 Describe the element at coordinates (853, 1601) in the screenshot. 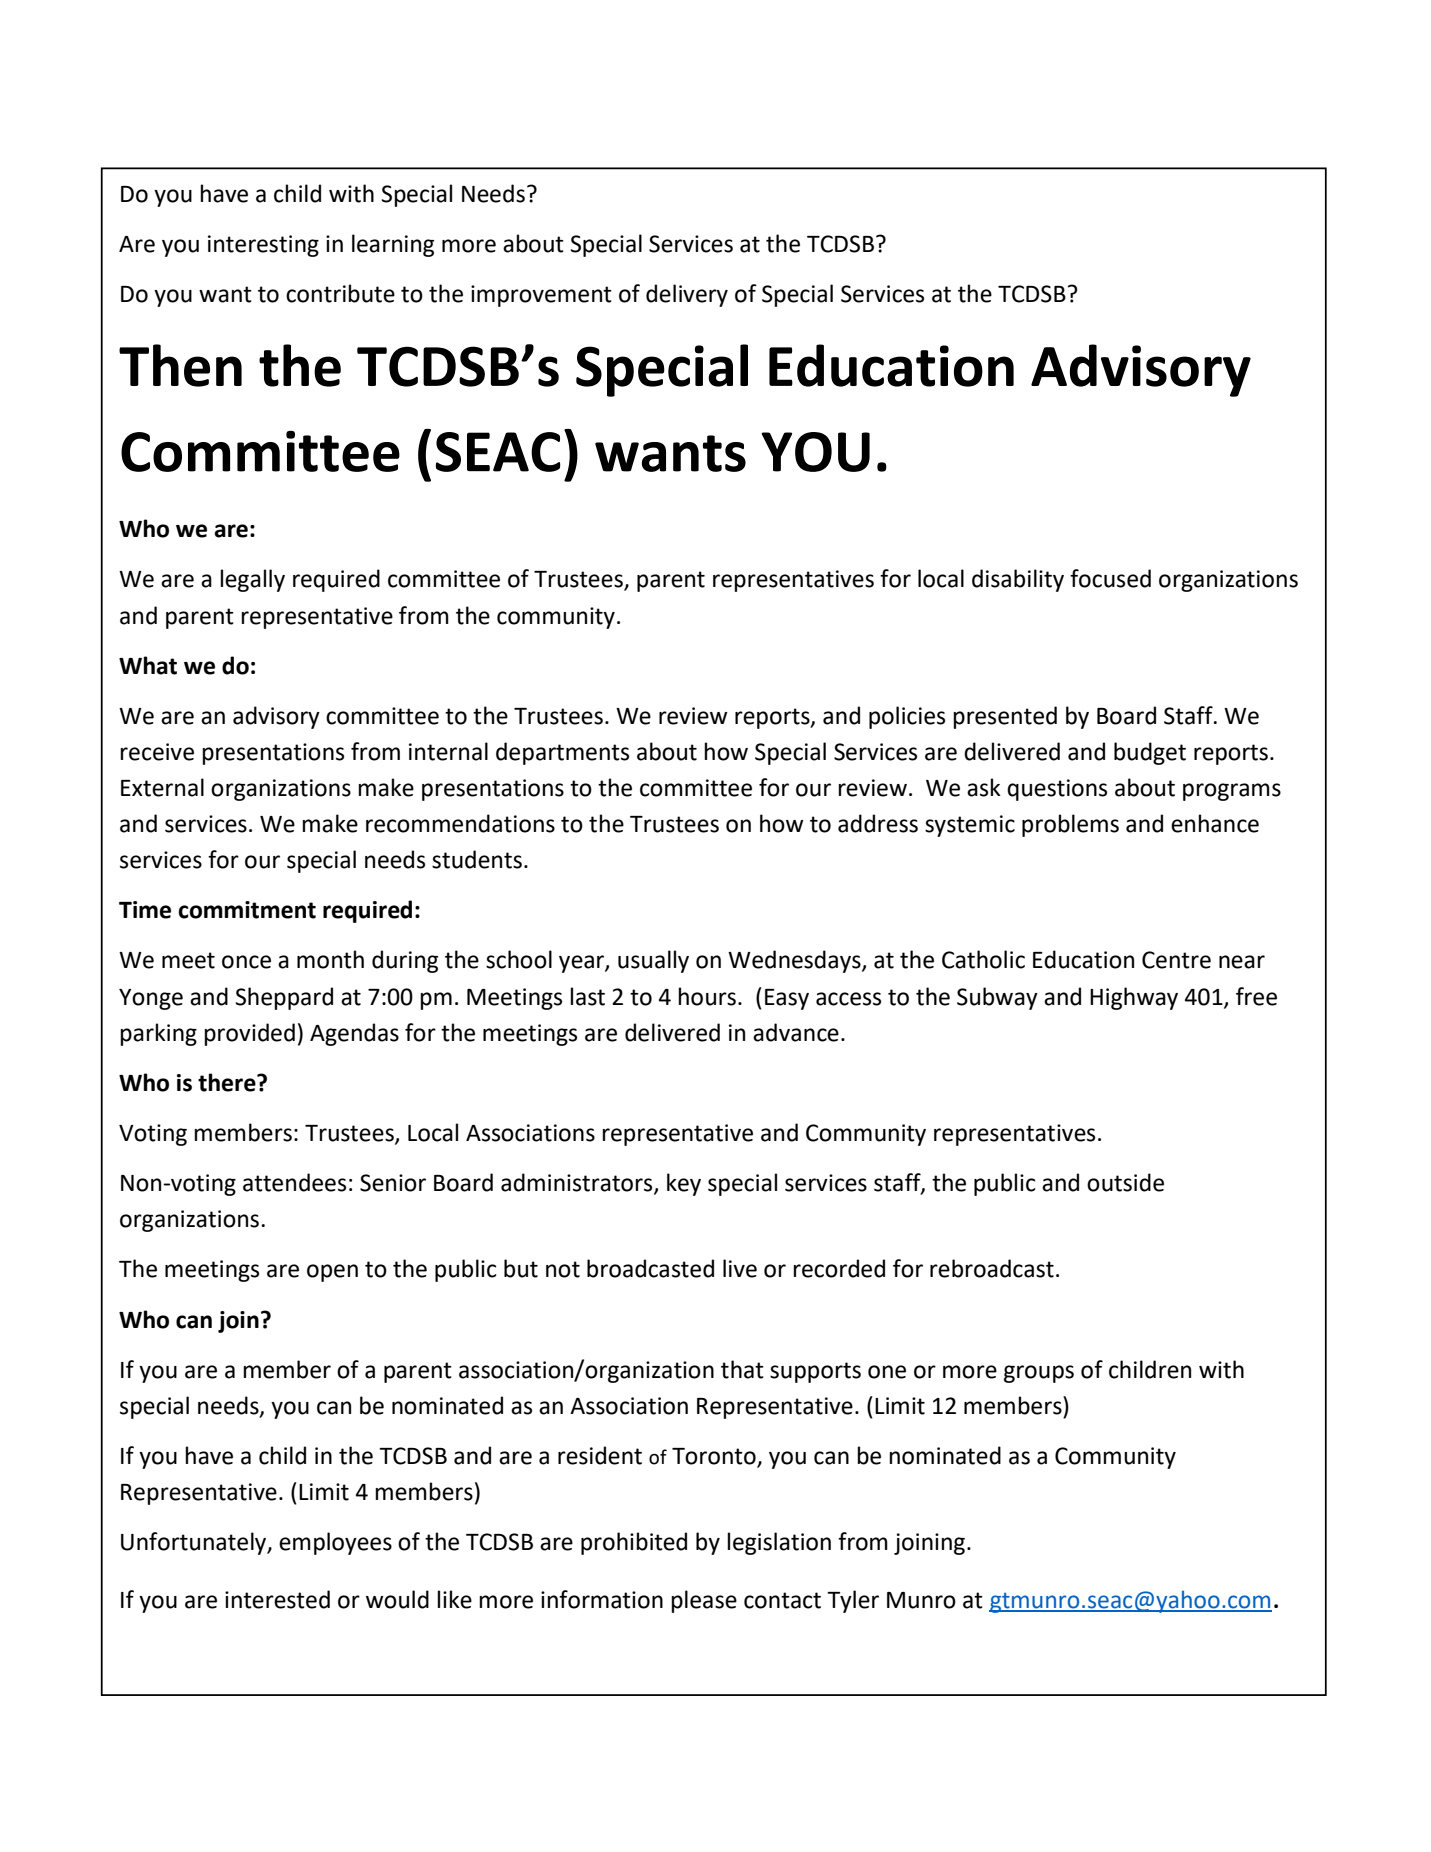

I see `Tyler` at that location.
